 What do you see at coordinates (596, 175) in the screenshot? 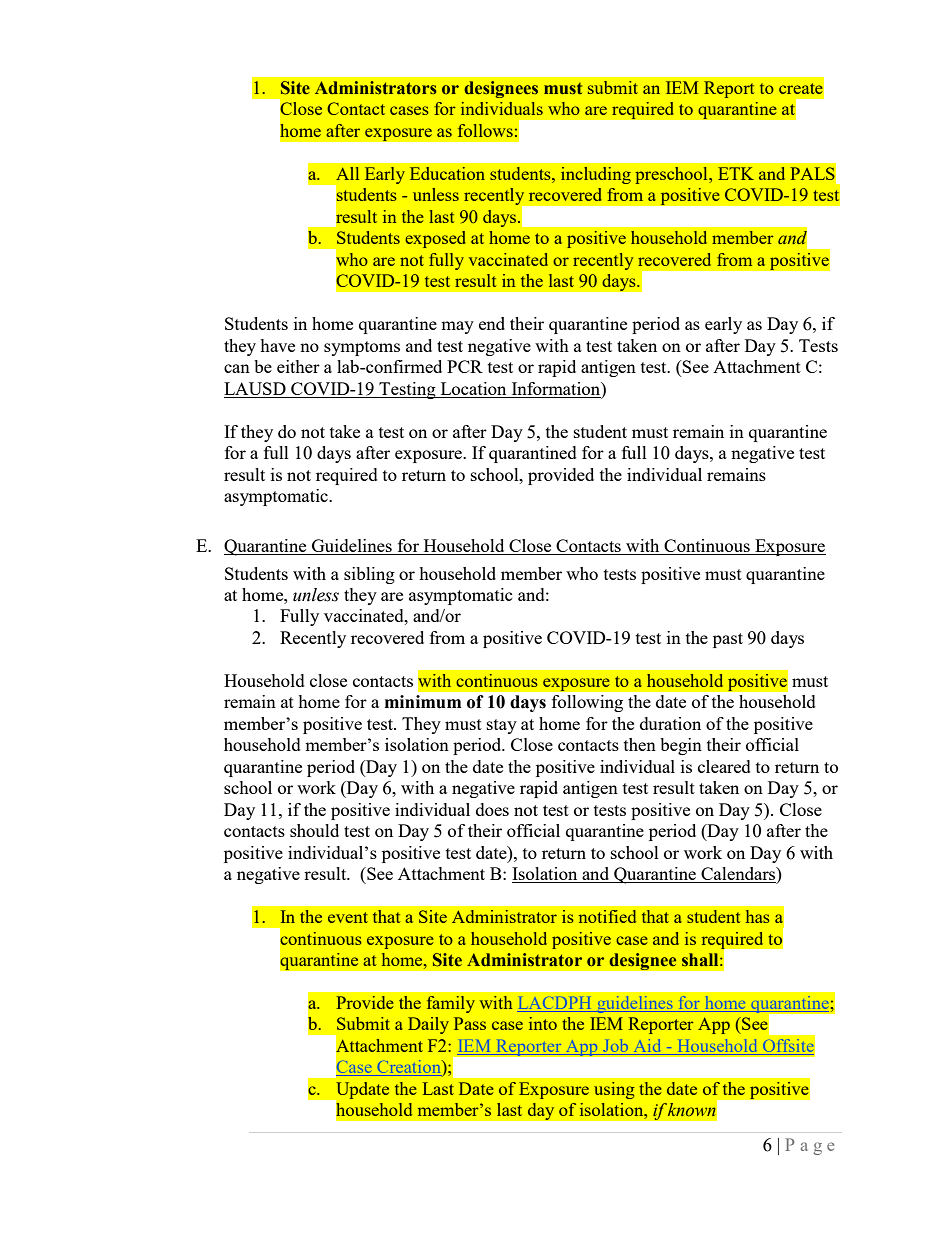
I see `including` at bounding box center [596, 175].
